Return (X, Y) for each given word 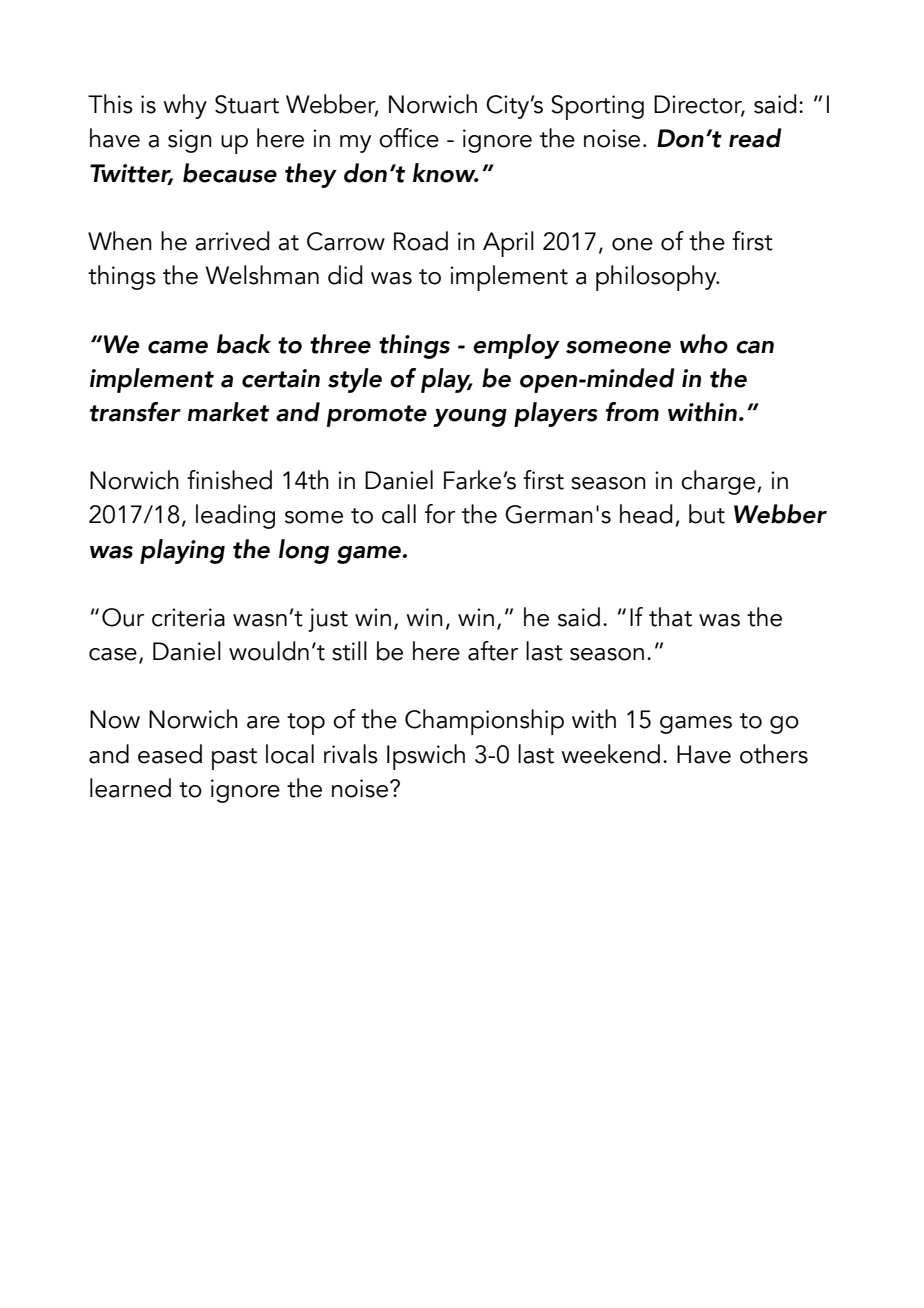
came (178, 347)
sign (190, 141)
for (440, 514)
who (704, 344)
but (707, 514)
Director (699, 105)
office (409, 138)
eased (170, 754)
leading (235, 516)
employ (516, 346)
